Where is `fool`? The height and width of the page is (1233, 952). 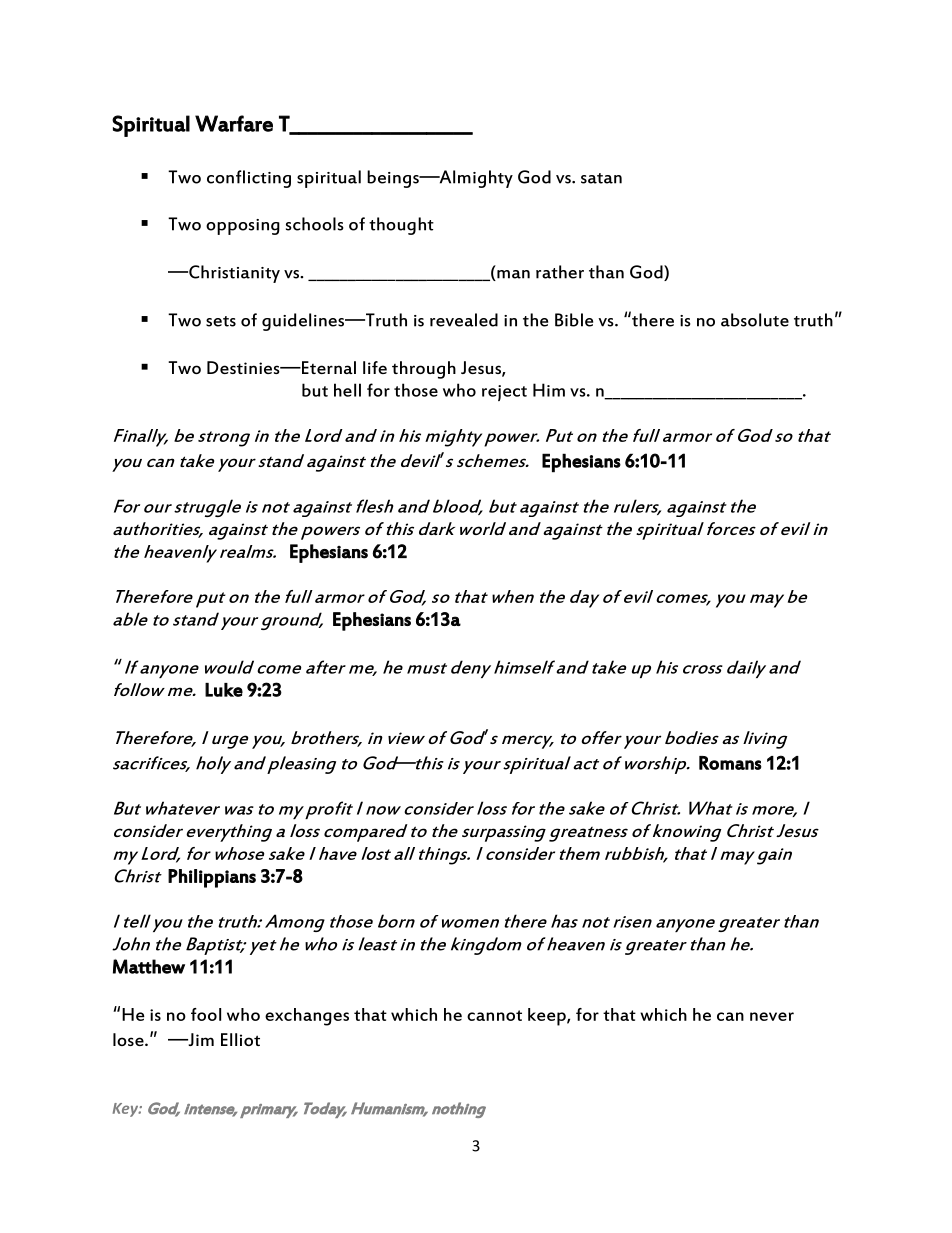 fool is located at coordinates (206, 1014).
